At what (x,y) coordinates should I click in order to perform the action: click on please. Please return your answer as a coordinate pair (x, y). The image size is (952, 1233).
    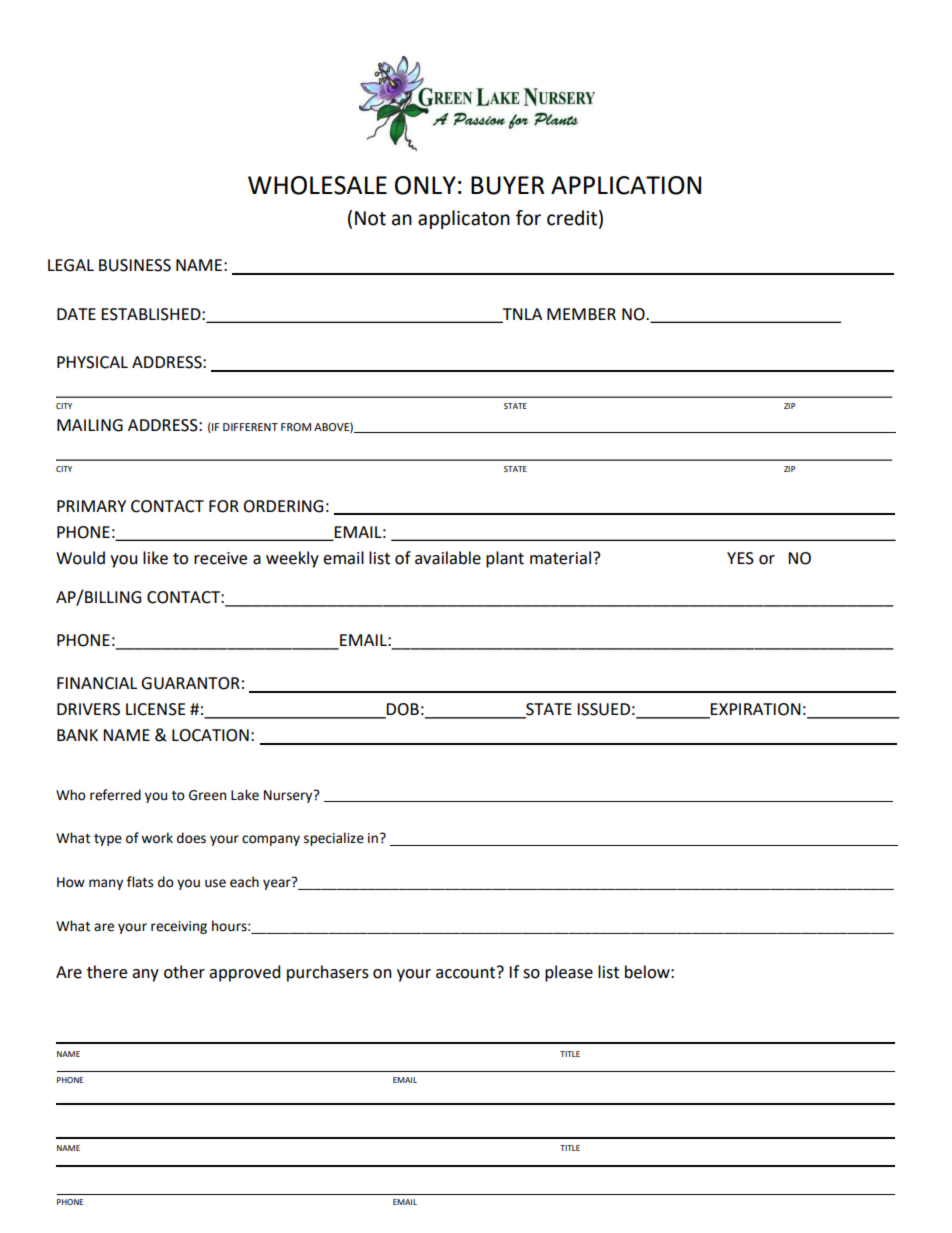
    Looking at the image, I should click on (569, 973).
